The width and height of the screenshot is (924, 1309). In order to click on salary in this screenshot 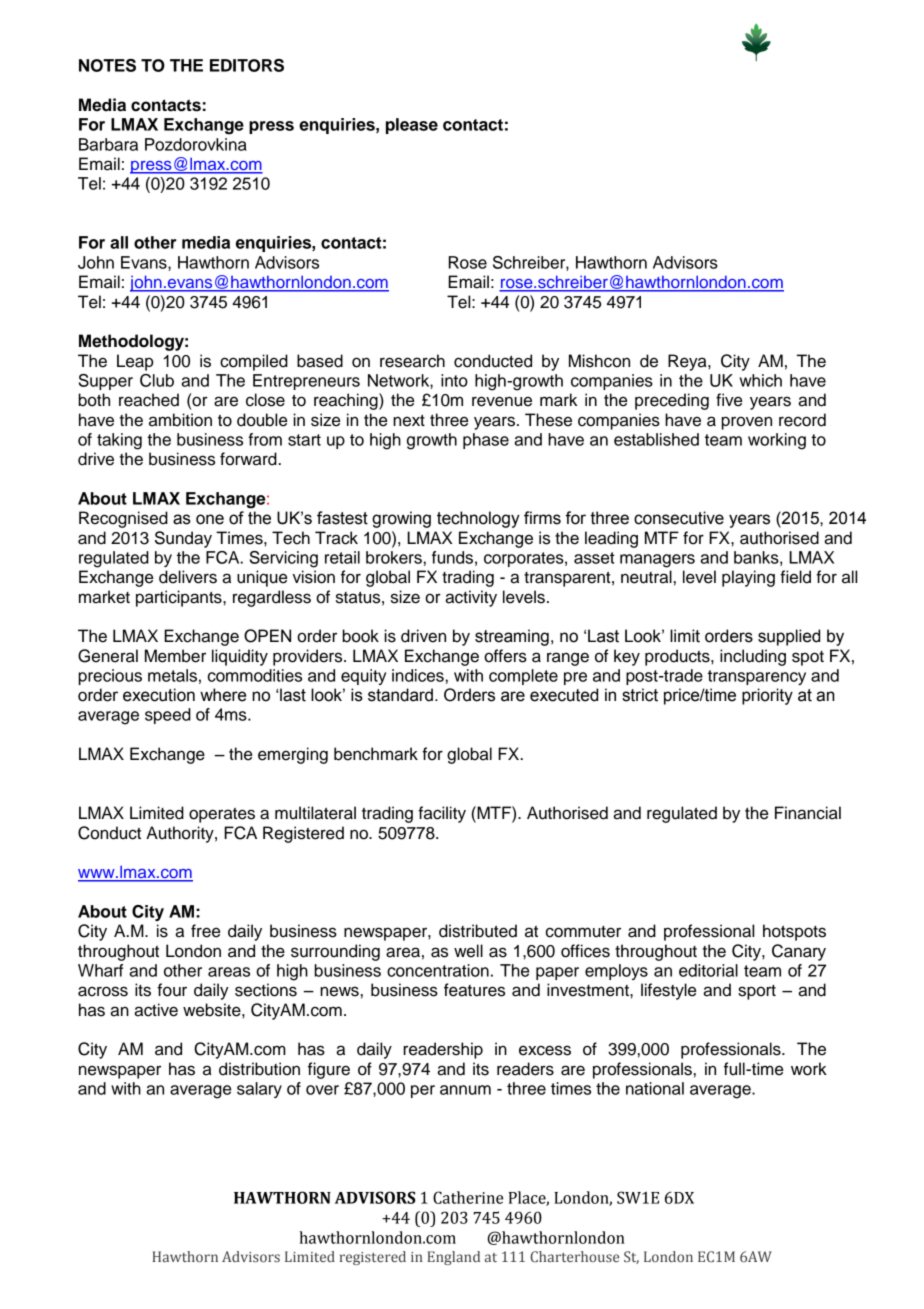, I will do `click(259, 1090)`.
